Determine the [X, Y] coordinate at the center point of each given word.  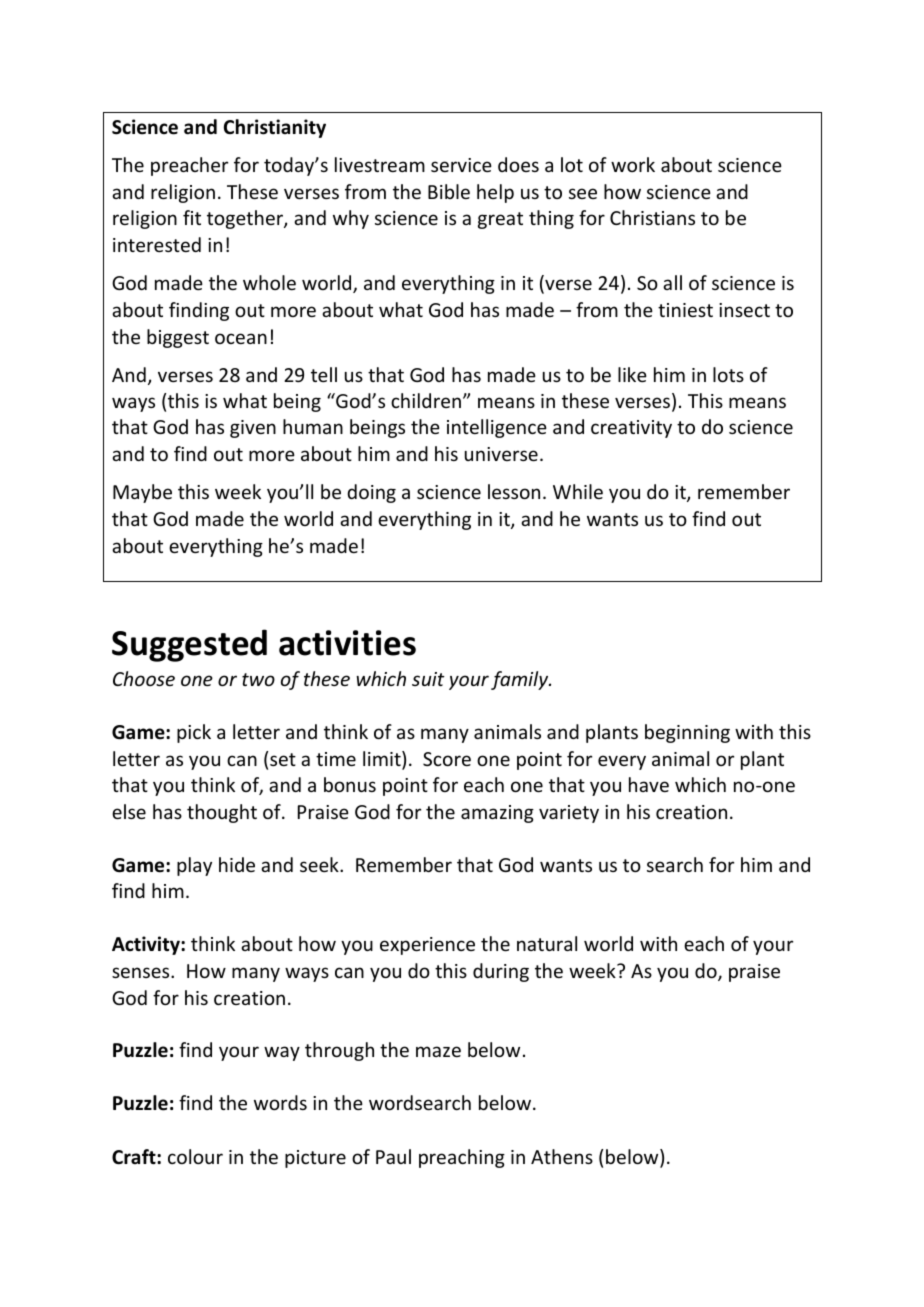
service [461, 165]
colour [195, 1156]
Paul [393, 1156]
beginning [687, 733]
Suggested [189, 645]
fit [192, 217]
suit [428, 679]
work [633, 164]
